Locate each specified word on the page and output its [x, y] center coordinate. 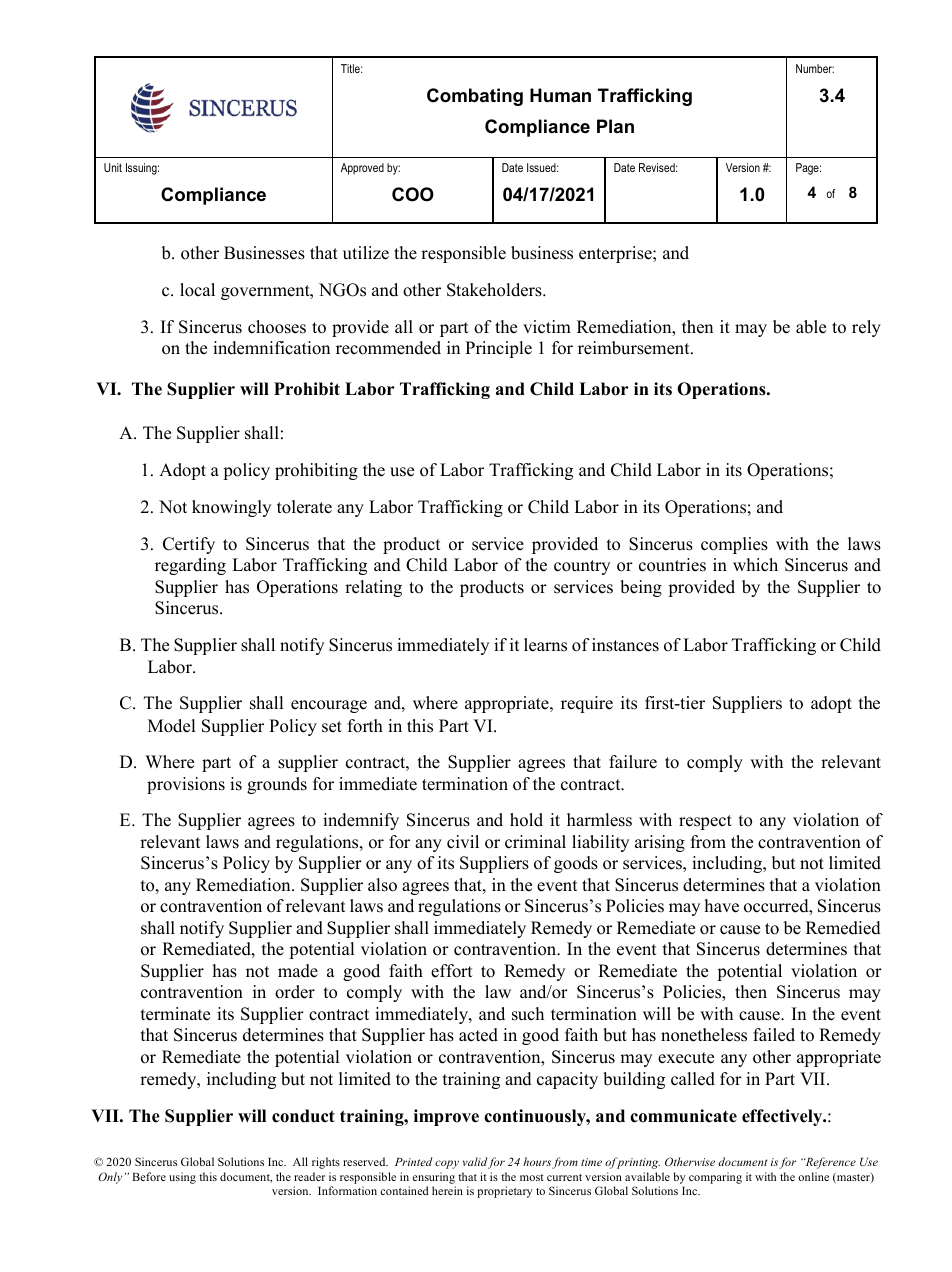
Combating [475, 97]
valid [475, 1161]
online [813, 1176]
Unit [113, 167]
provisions [186, 785]
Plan [615, 126]
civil [463, 842]
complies [734, 545]
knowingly [231, 508]
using [182, 1178]
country [582, 567]
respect [705, 822]
